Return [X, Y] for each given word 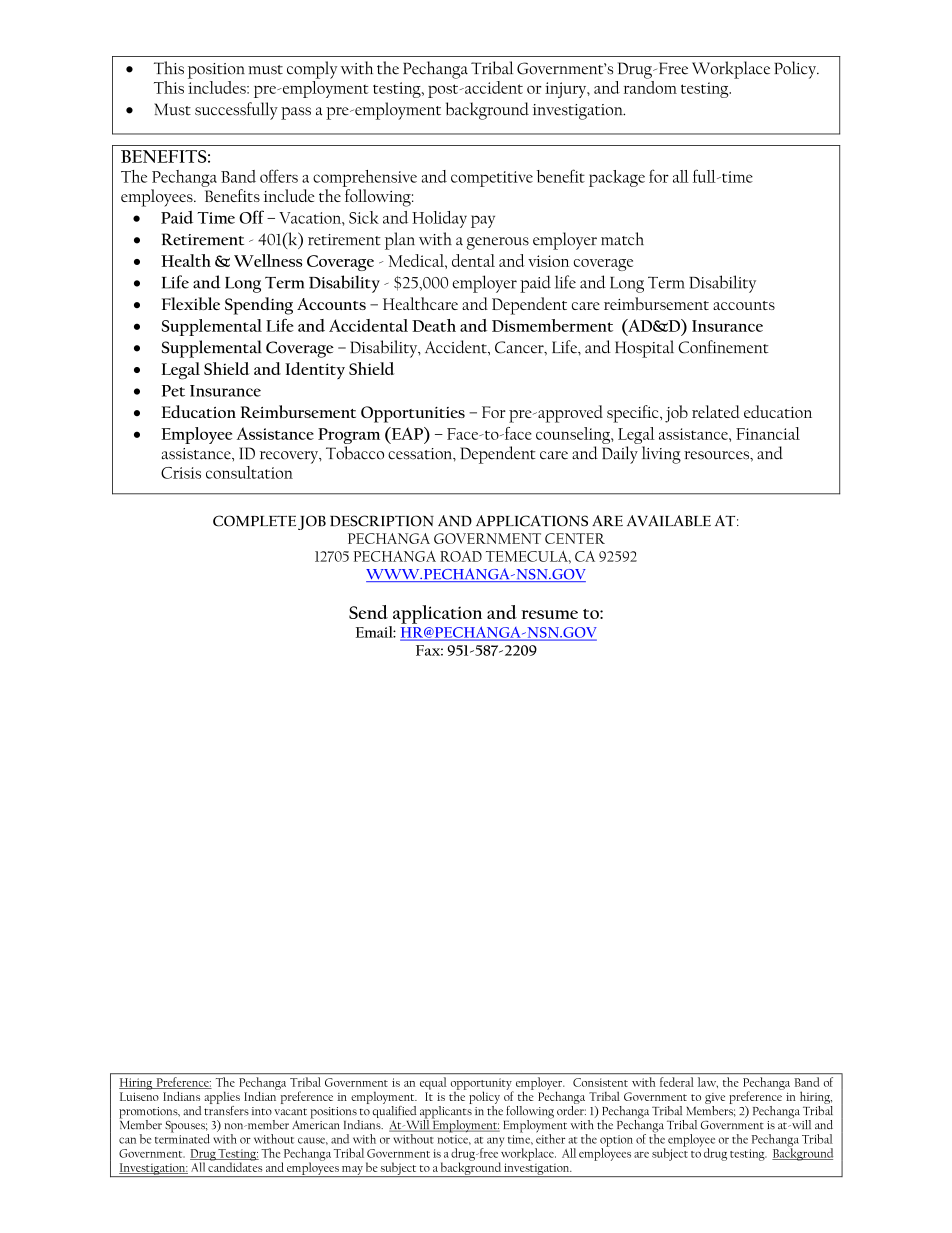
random [650, 86]
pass [296, 113]
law [708, 1082]
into [262, 1111]
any [495, 1142]
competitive [492, 179]
